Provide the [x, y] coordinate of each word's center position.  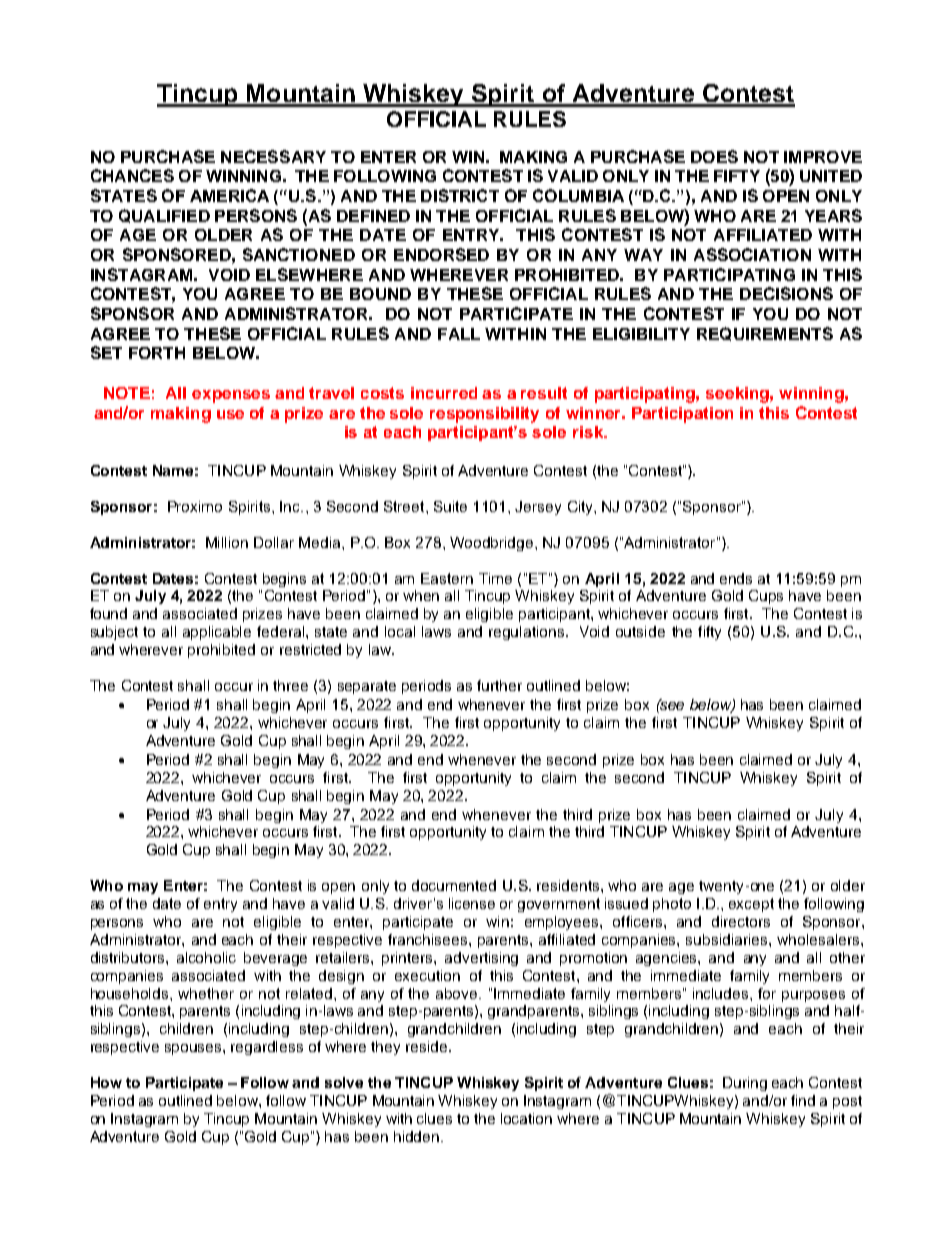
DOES [714, 156]
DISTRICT [460, 195]
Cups [766, 597]
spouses [194, 1049]
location [526, 1118]
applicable [217, 633]
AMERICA [229, 195]
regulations [528, 633]
